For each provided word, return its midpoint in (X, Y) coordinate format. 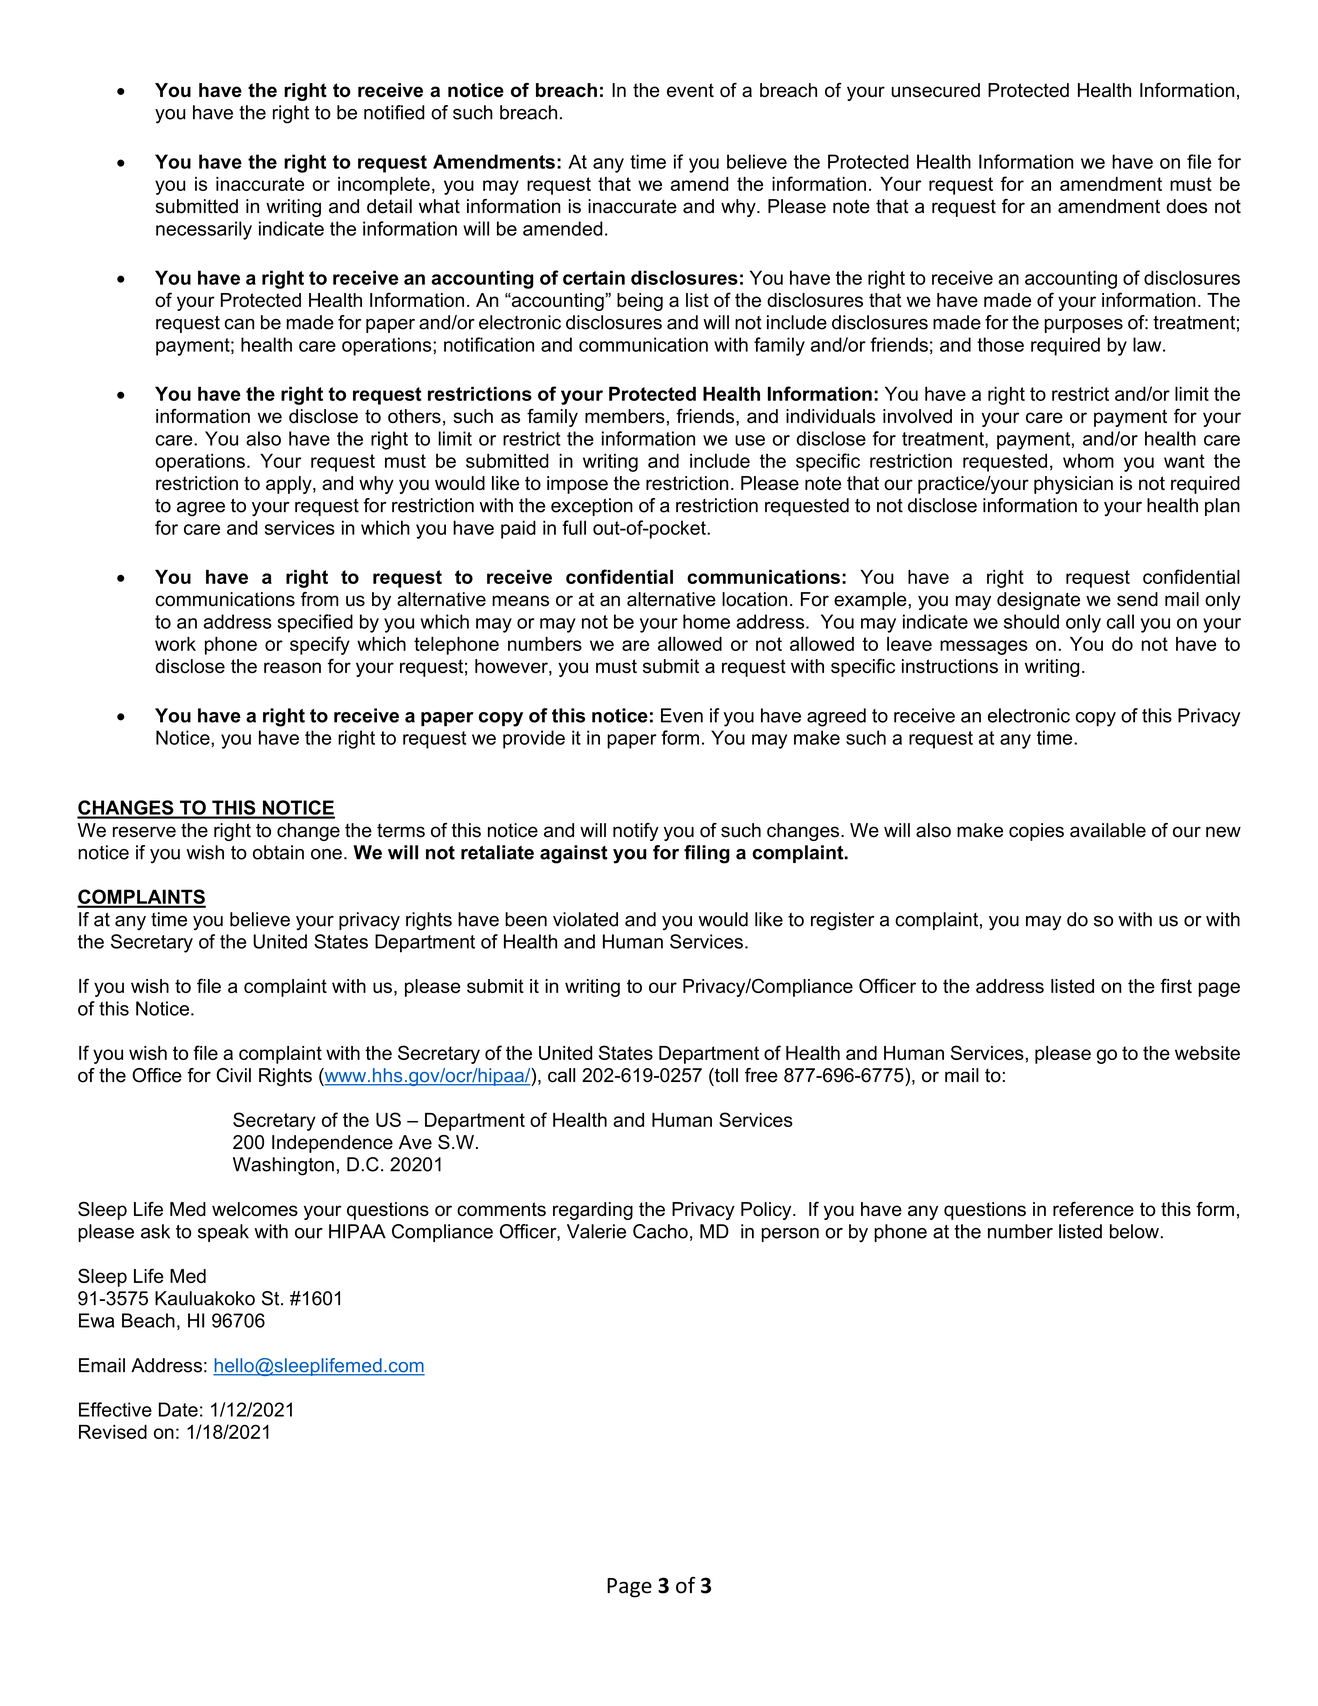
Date (178, 1409)
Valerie (596, 1231)
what (439, 206)
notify (636, 832)
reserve (144, 832)
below (1135, 1231)
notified (394, 112)
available (1108, 830)
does (1186, 206)
